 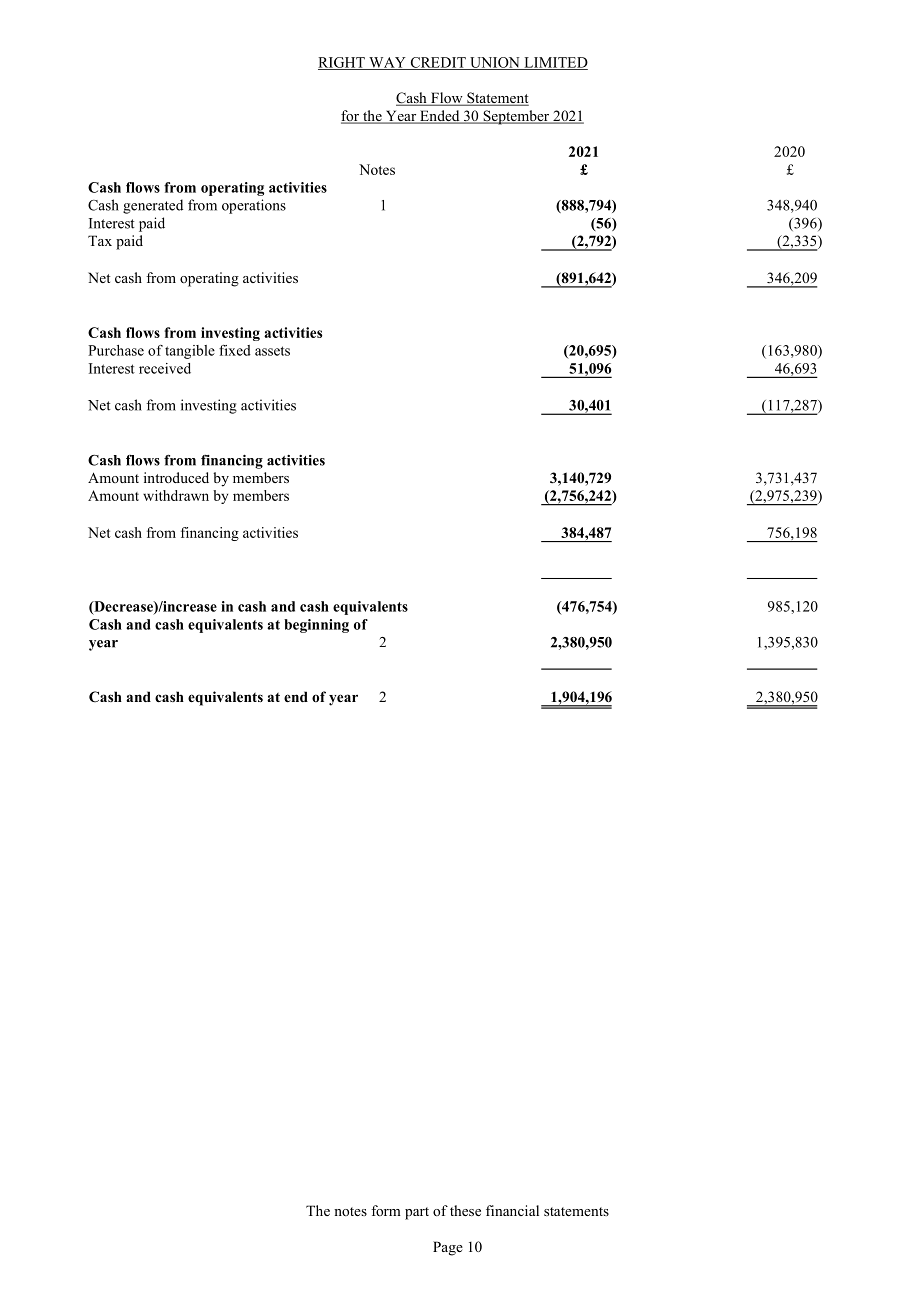 I want to click on RIGHT, so click(x=342, y=63).
